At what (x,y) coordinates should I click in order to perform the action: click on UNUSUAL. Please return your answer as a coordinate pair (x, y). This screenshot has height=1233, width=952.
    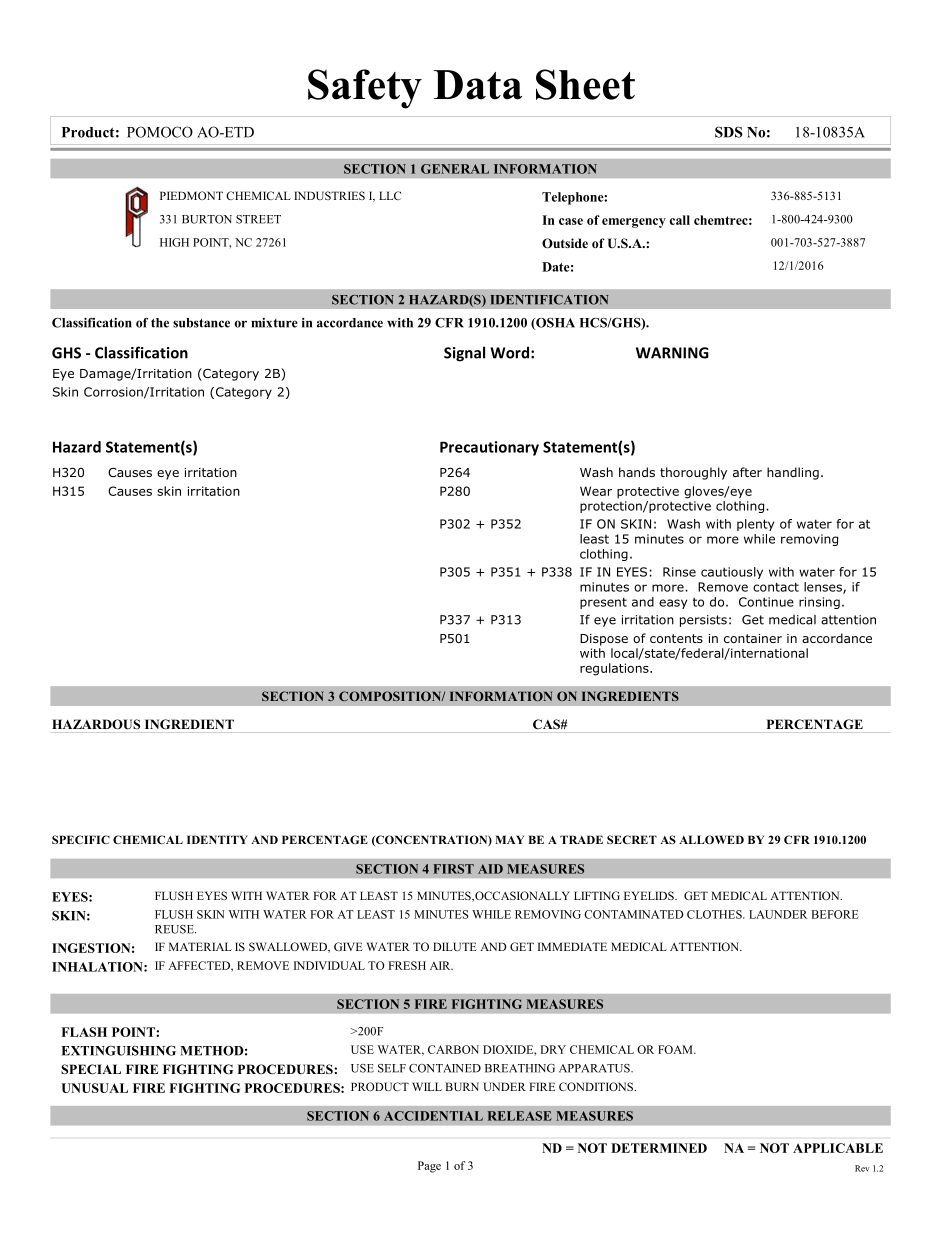
    Looking at the image, I should click on (95, 1088).
